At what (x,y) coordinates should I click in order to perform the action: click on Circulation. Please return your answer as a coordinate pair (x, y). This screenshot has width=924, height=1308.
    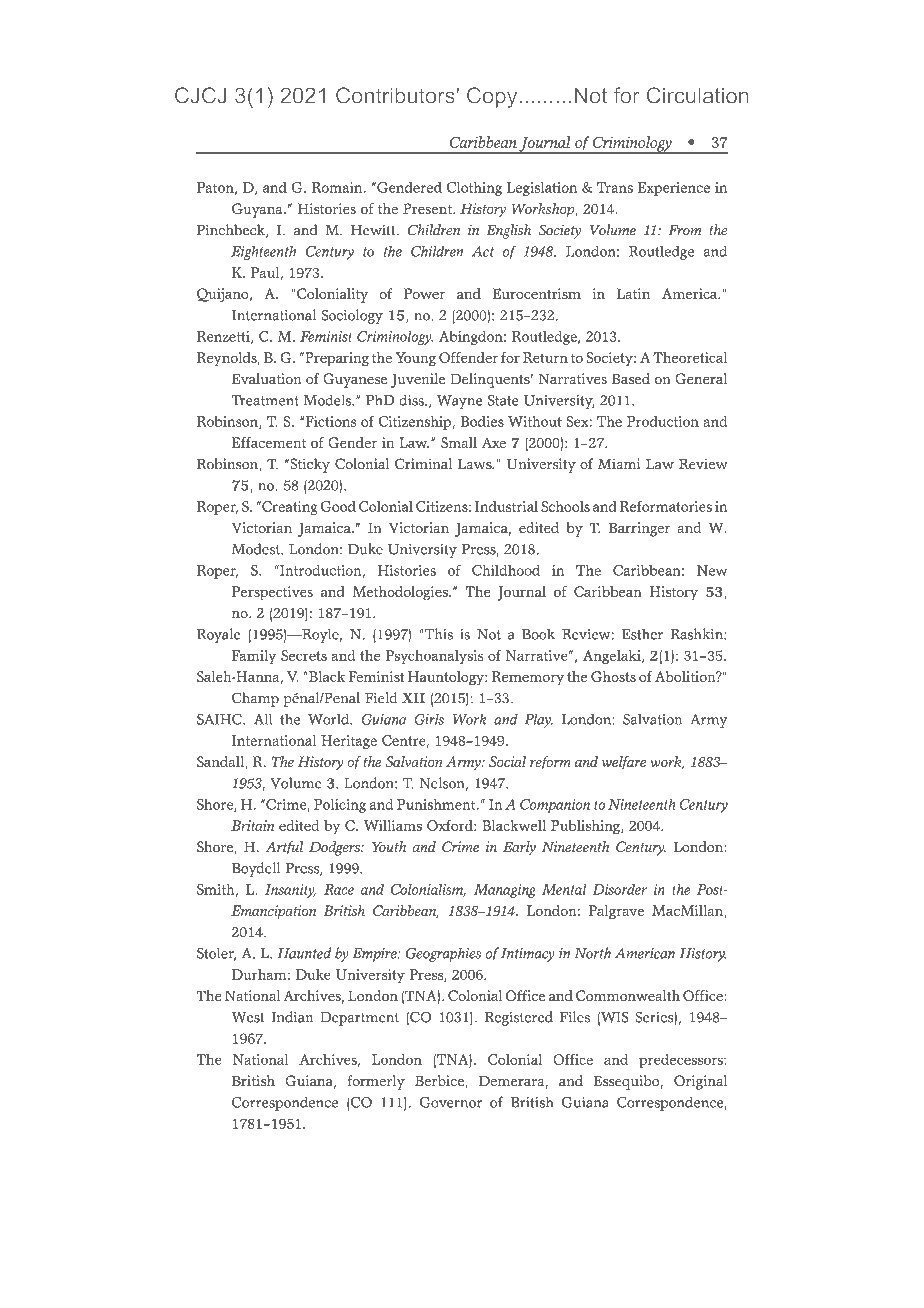
    Looking at the image, I should click on (698, 95).
